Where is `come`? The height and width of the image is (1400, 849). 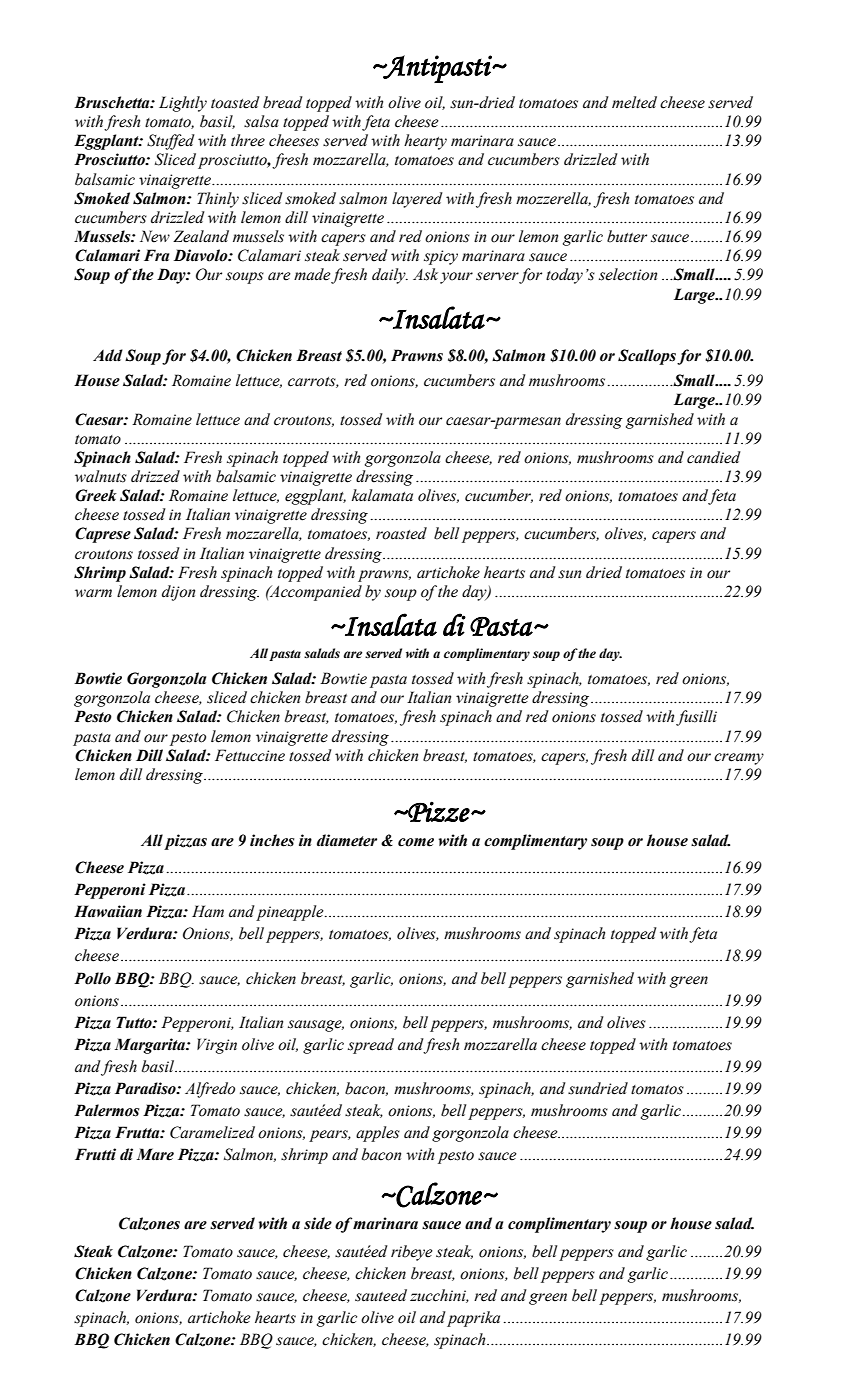
come is located at coordinates (416, 842).
